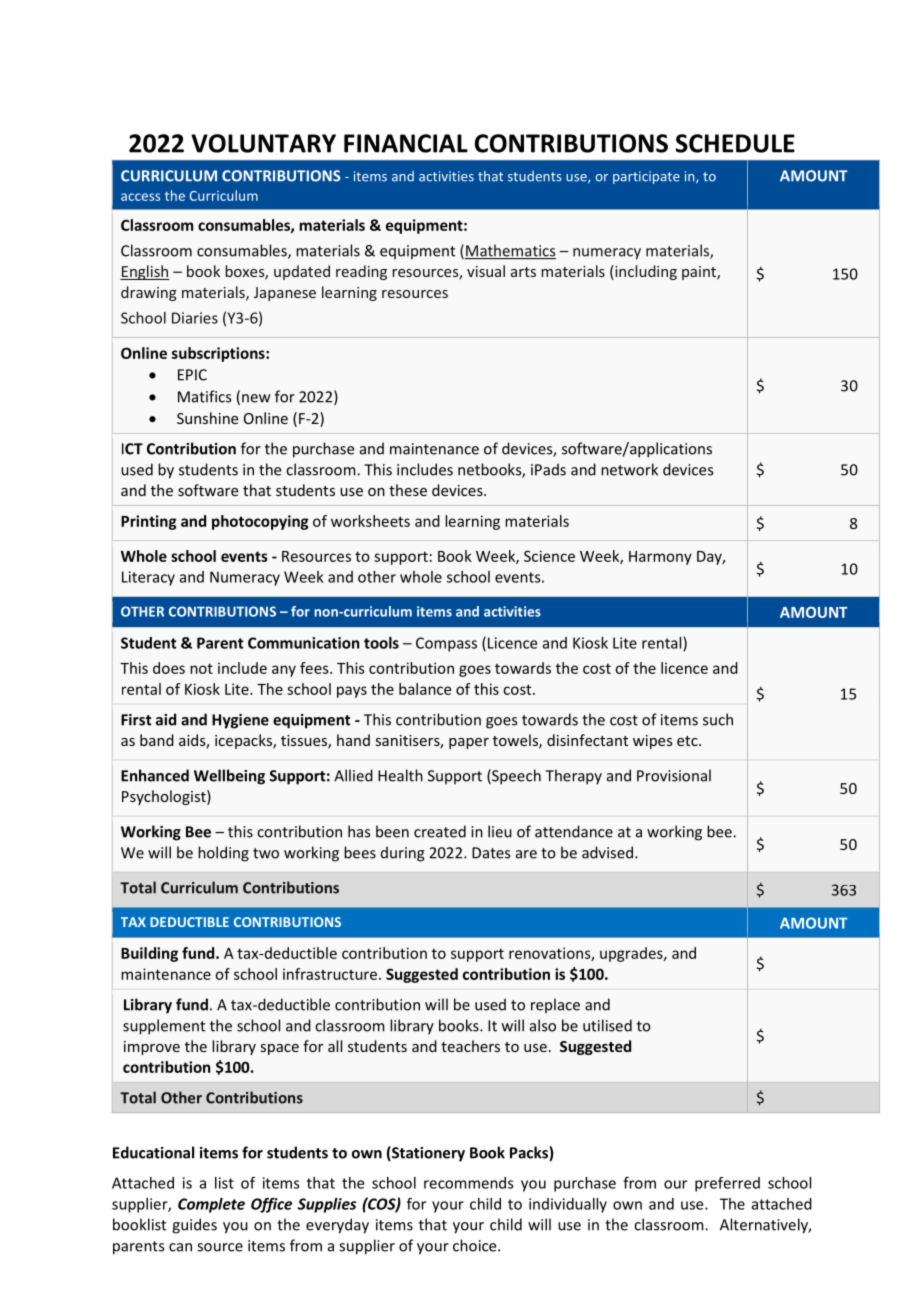 Image resolution: width=924 pixels, height=1308 pixels. Describe the element at coordinates (408, 490) in the document. I see `these` at that location.
